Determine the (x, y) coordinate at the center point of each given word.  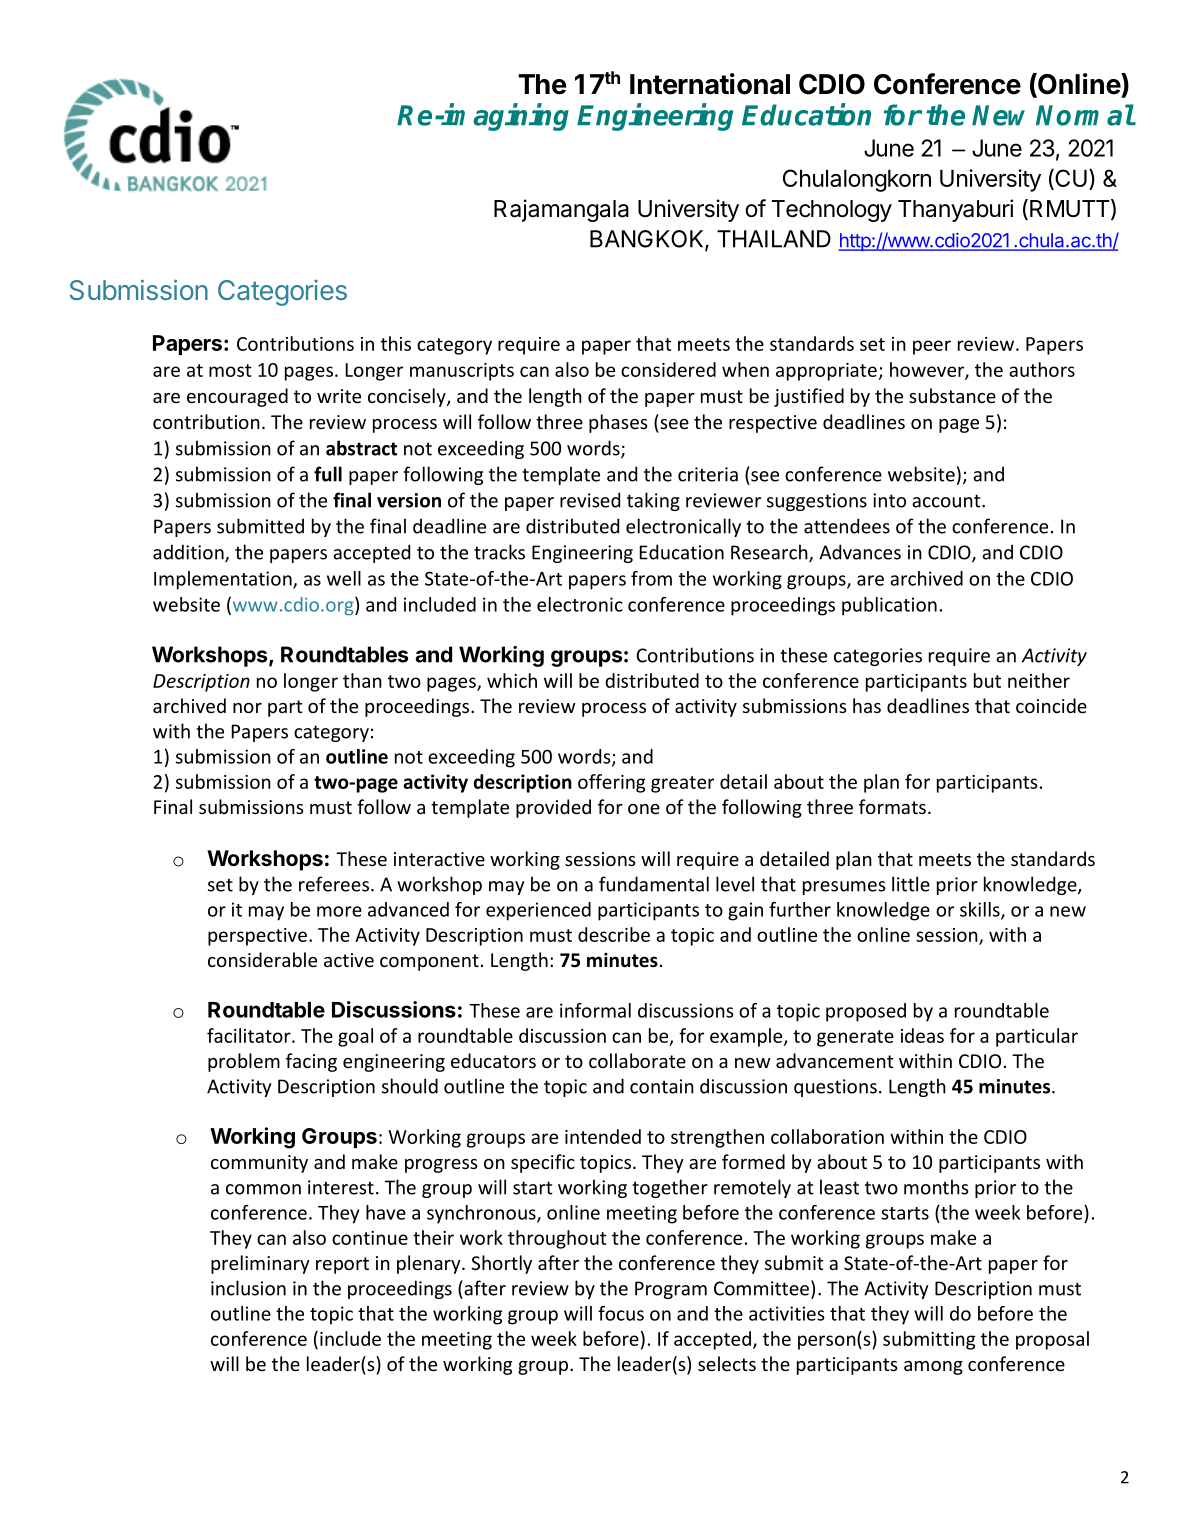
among (933, 1368)
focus (621, 1313)
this (396, 343)
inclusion (248, 1288)
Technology (832, 211)
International (710, 84)
